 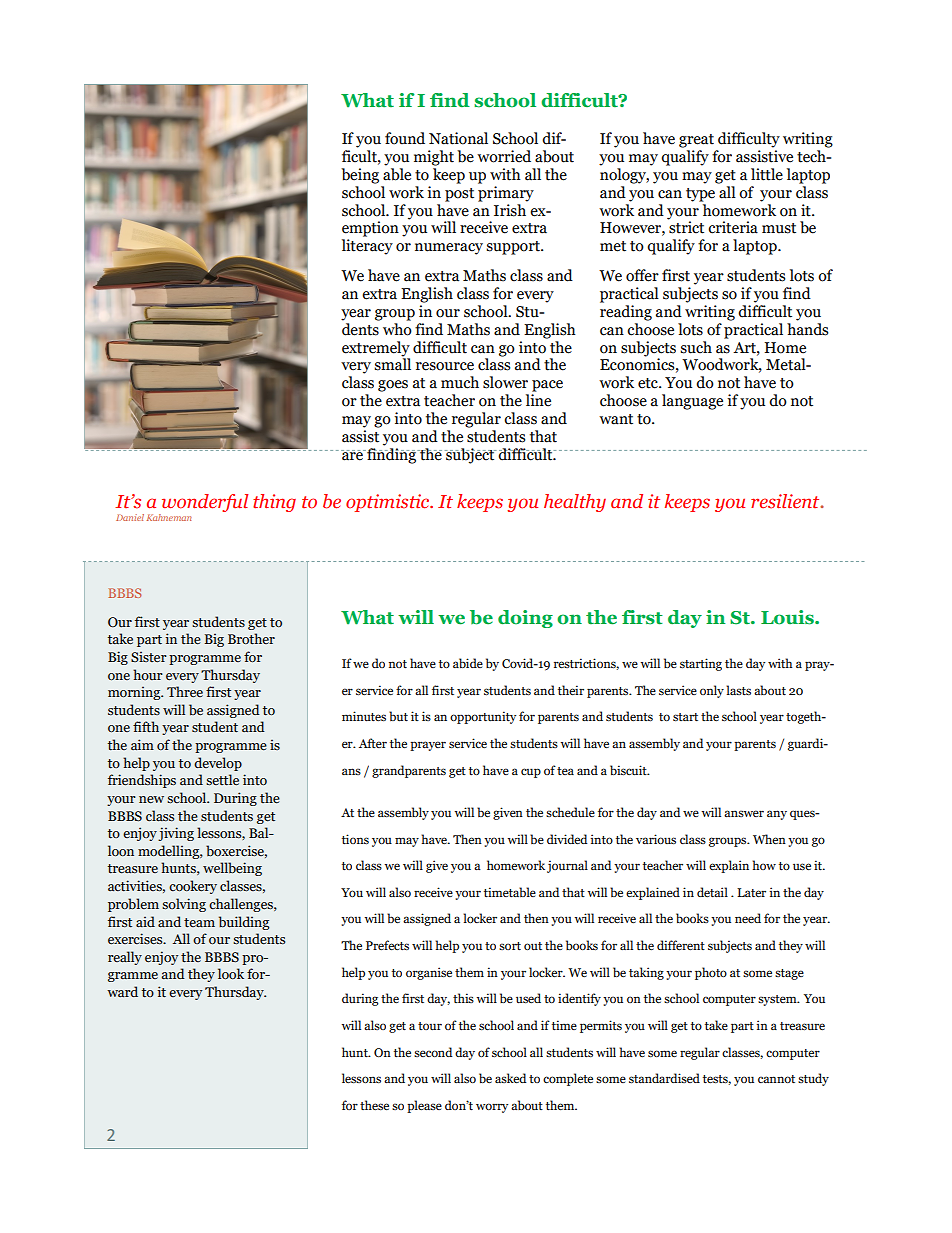 What do you see at coordinates (389, 503) in the screenshot?
I see `optimistic` at bounding box center [389, 503].
